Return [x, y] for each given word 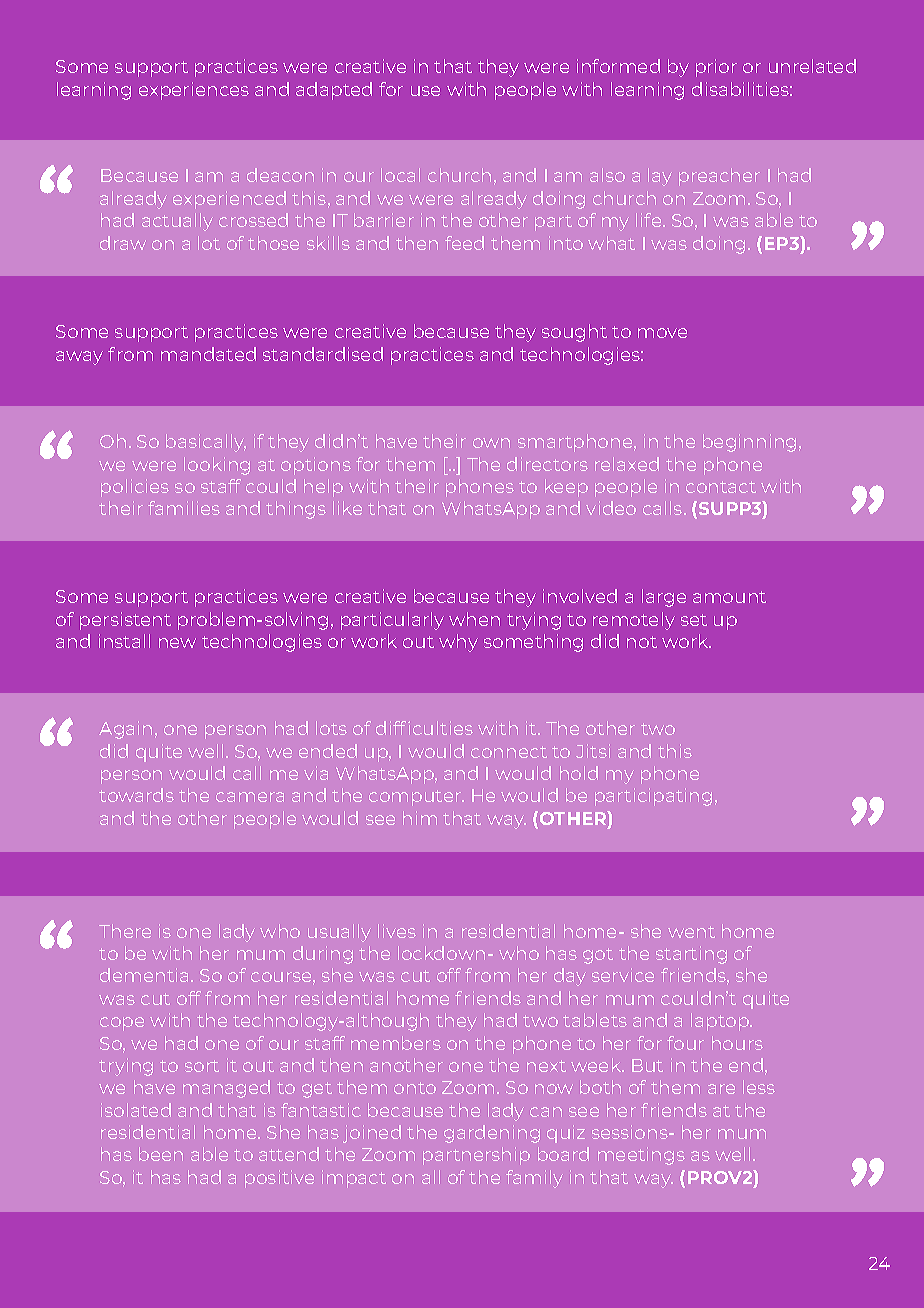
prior [716, 68]
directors [547, 464]
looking [217, 466]
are [721, 1089]
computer [416, 798]
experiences [194, 91]
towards [136, 795]
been [161, 1154]
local [400, 175]
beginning [749, 443]
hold [579, 773]
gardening [492, 1134]
